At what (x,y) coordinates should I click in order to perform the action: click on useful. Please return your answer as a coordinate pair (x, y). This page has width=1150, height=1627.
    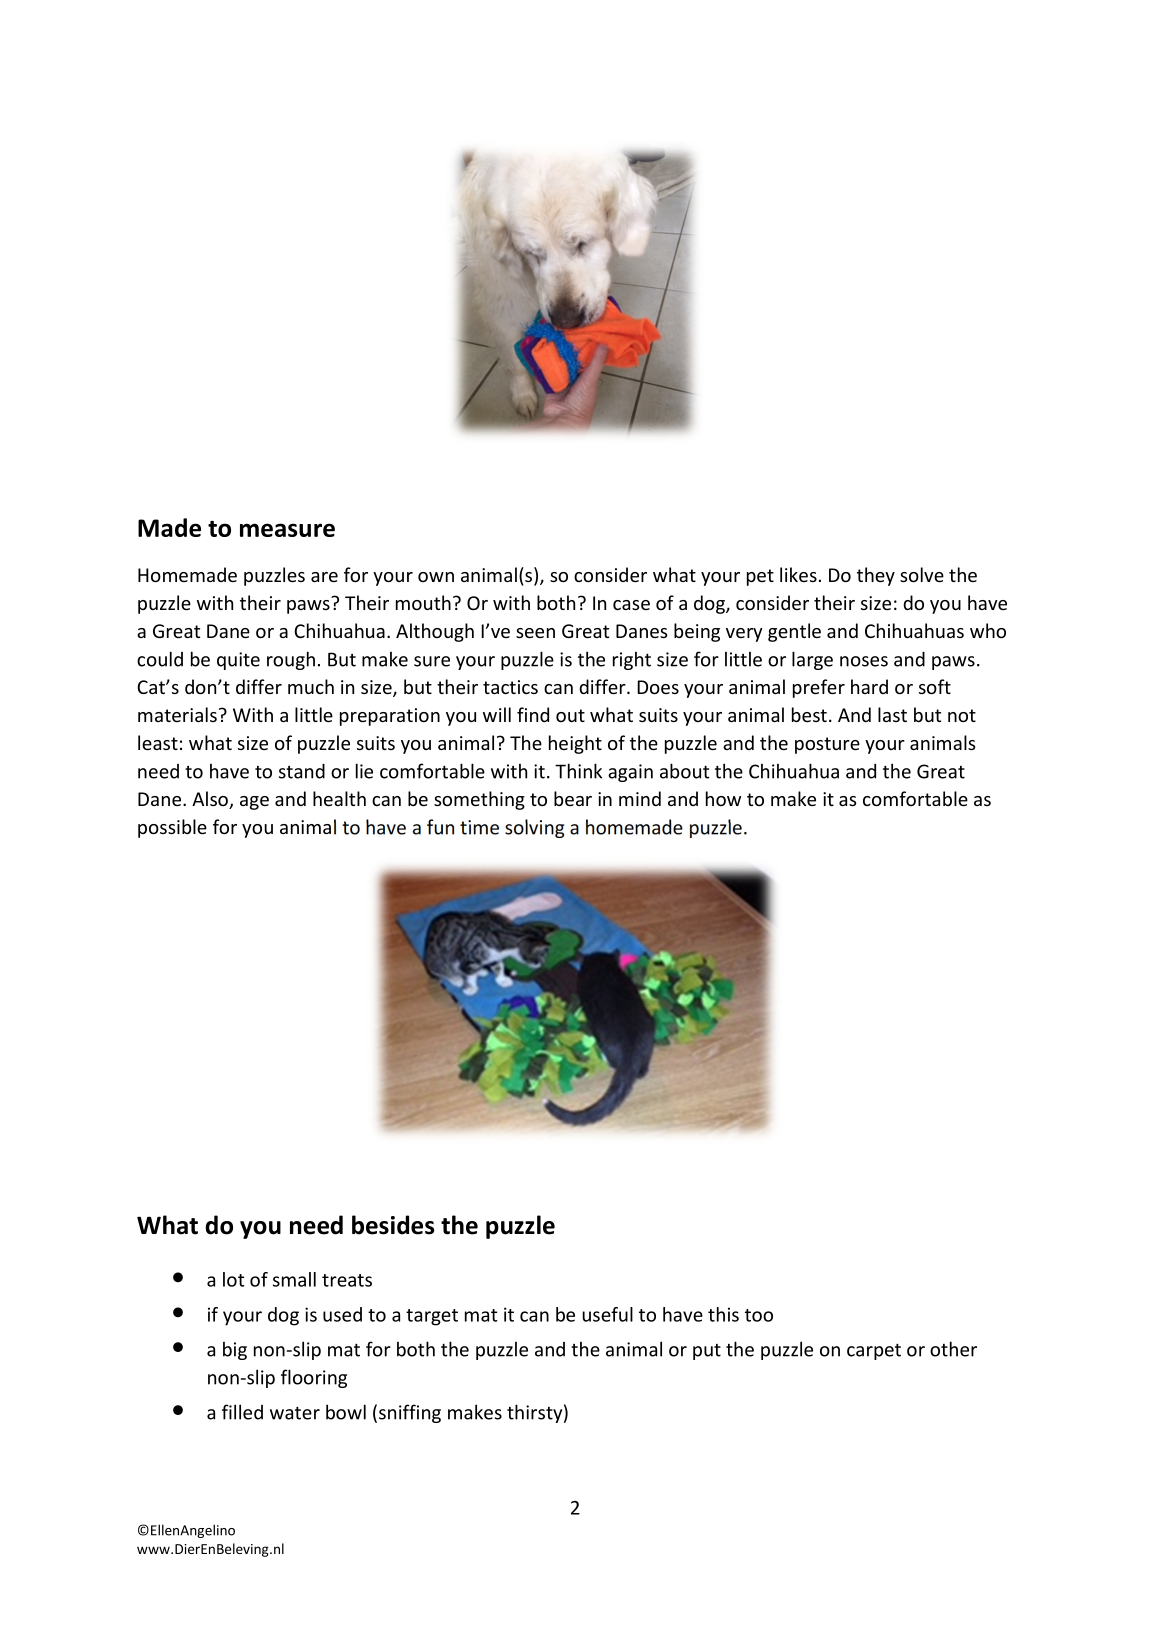
    Looking at the image, I should click on (607, 1314).
